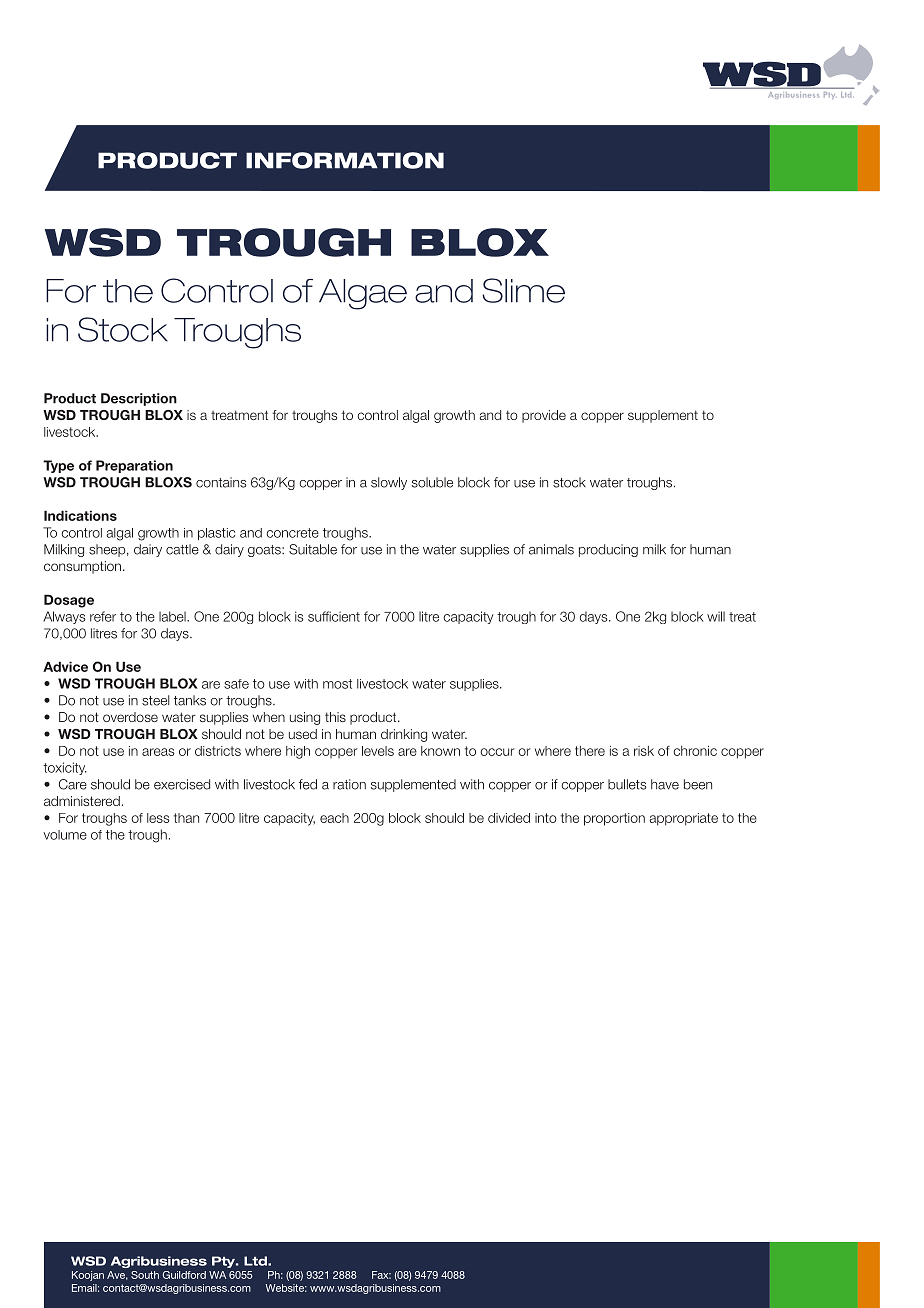 The height and width of the page is (1308, 924). Describe the element at coordinates (334, 818) in the page. I see `each` at that location.
